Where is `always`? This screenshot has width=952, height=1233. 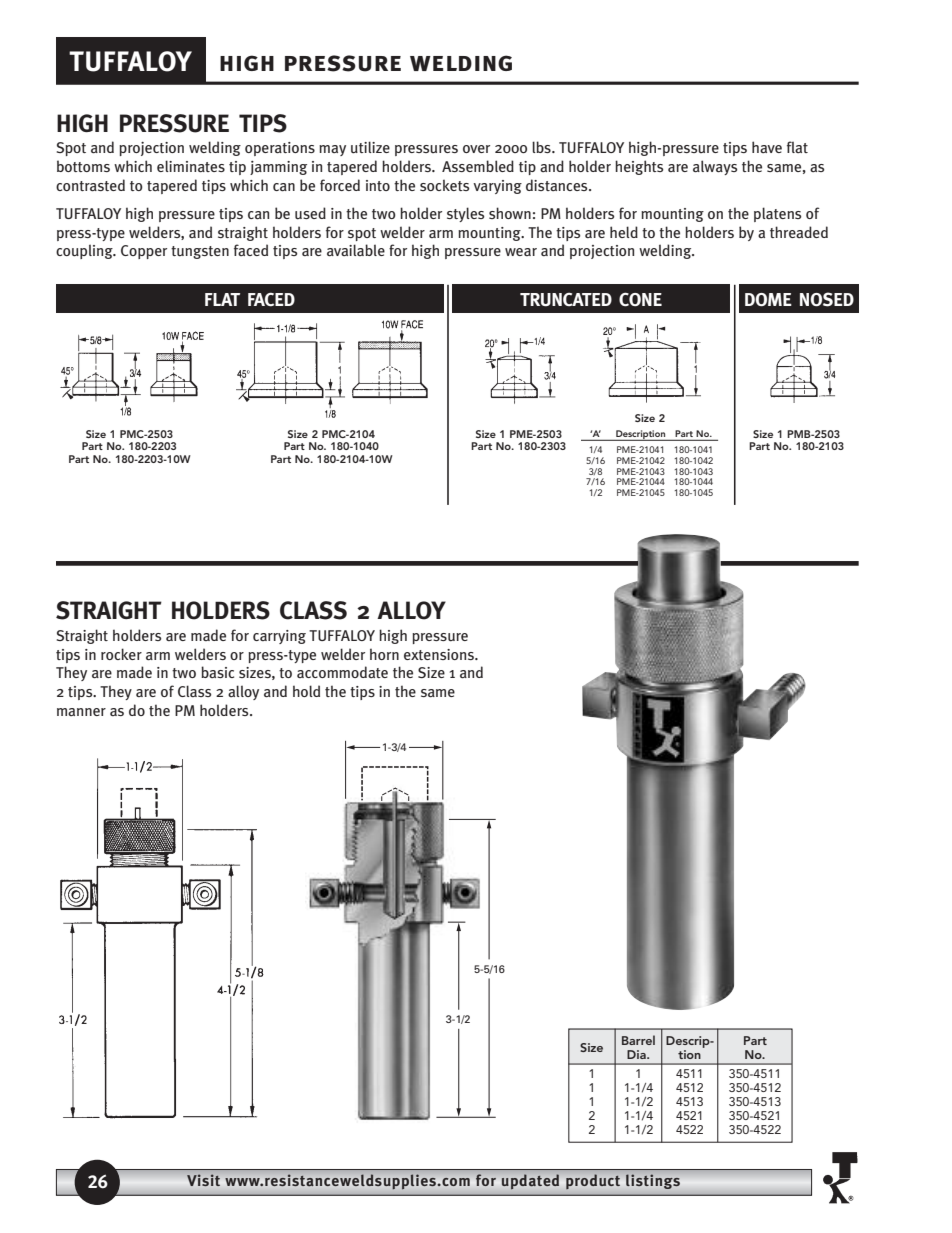 always is located at coordinates (715, 167).
